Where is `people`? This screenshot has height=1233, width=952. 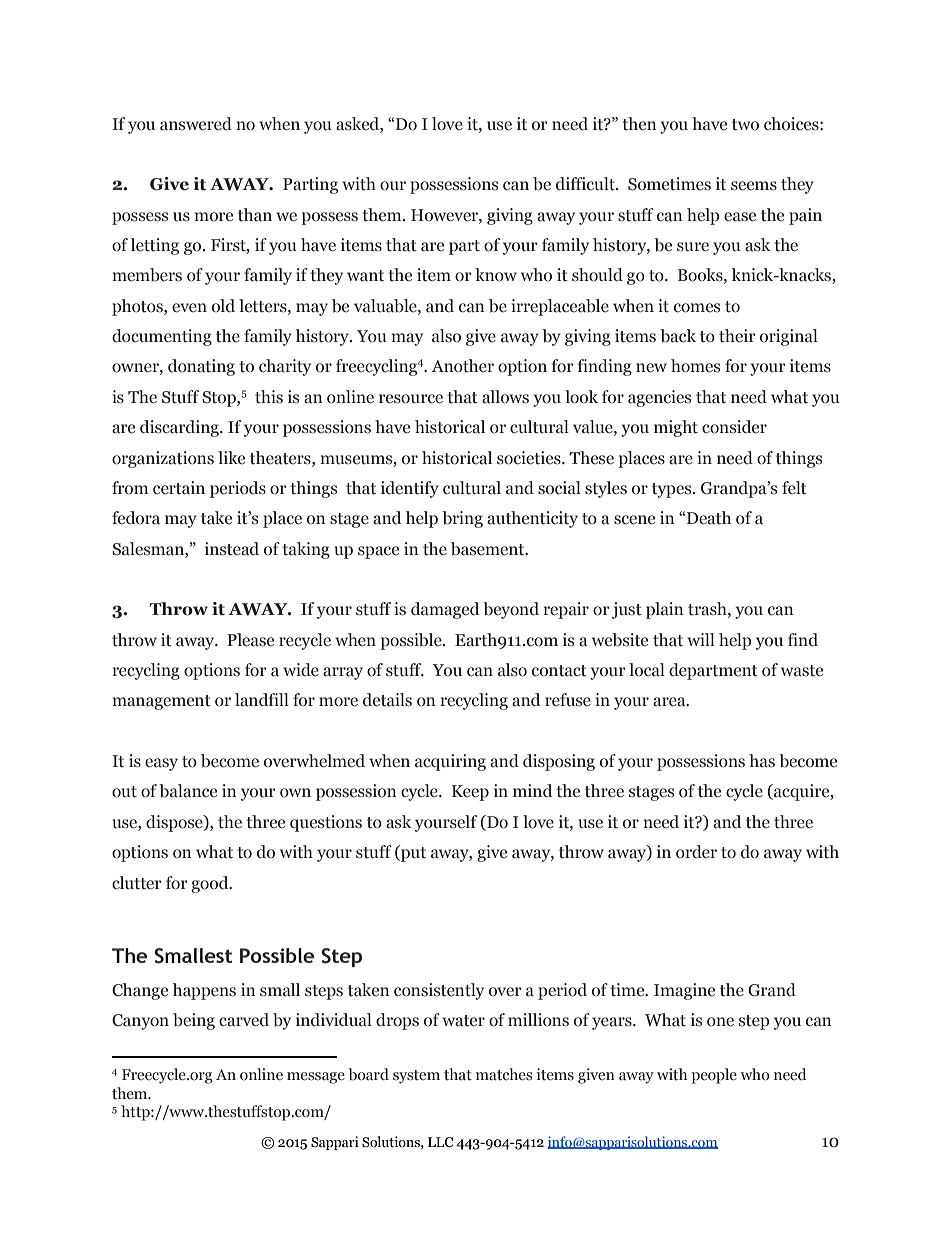
people is located at coordinates (714, 1076).
